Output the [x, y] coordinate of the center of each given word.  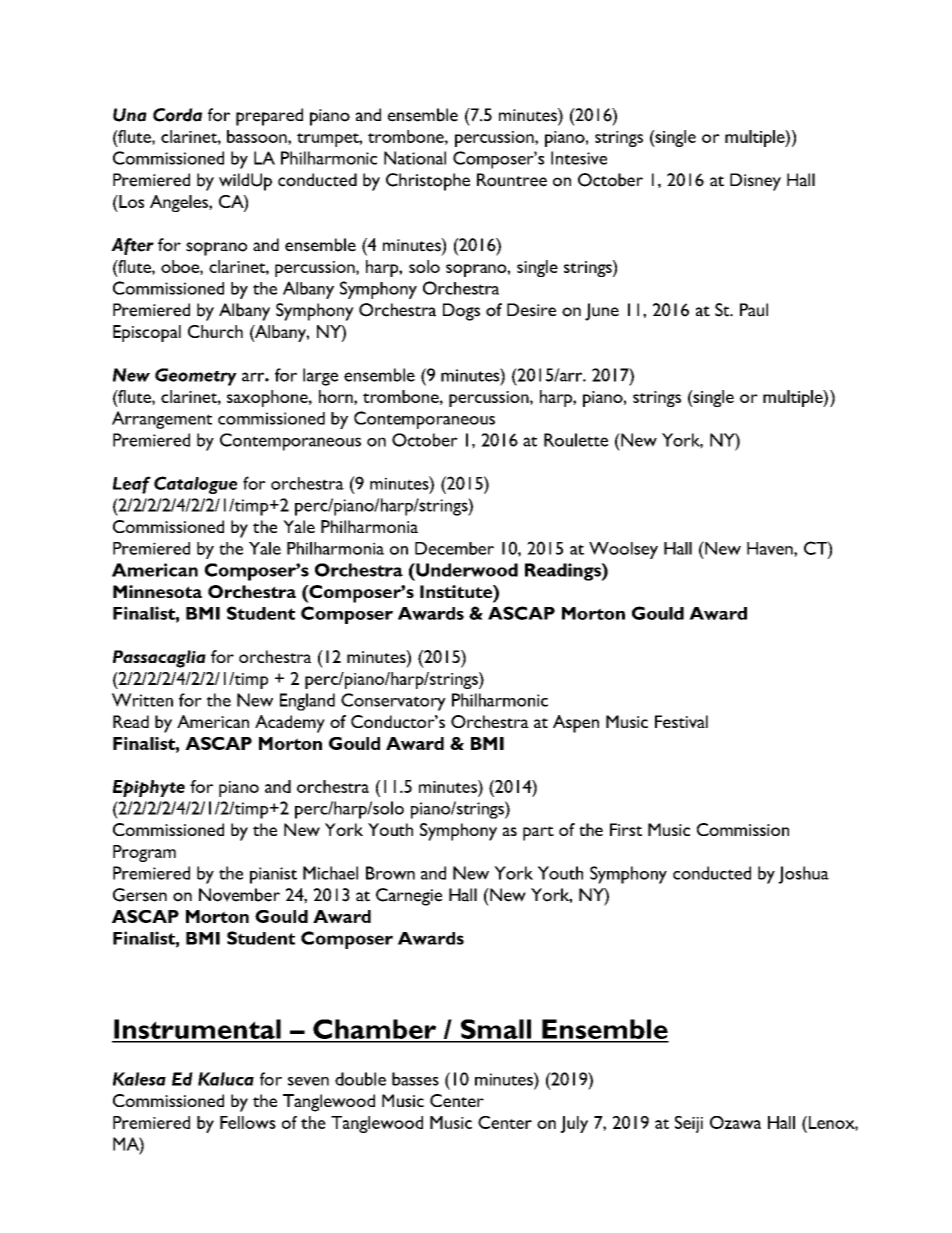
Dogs [461, 312]
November [239, 895]
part [538, 833]
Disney [755, 182]
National [415, 158]
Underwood [466, 570]
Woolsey [623, 550]
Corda [177, 115]
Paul [754, 310]
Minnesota [157, 591]
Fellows [248, 1122]
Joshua [803, 875]
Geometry [196, 377]
